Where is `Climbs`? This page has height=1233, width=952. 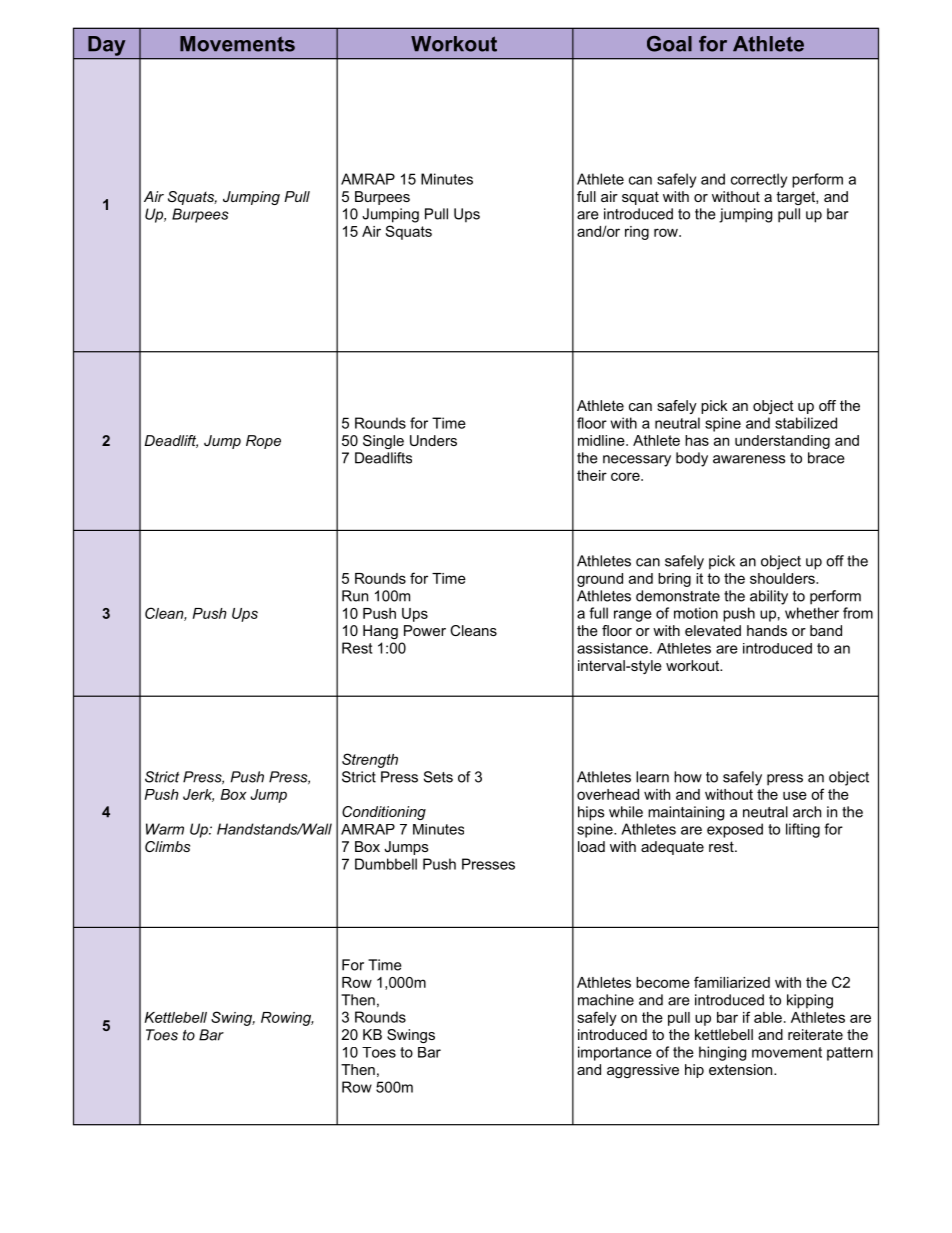 Climbs is located at coordinates (167, 846).
